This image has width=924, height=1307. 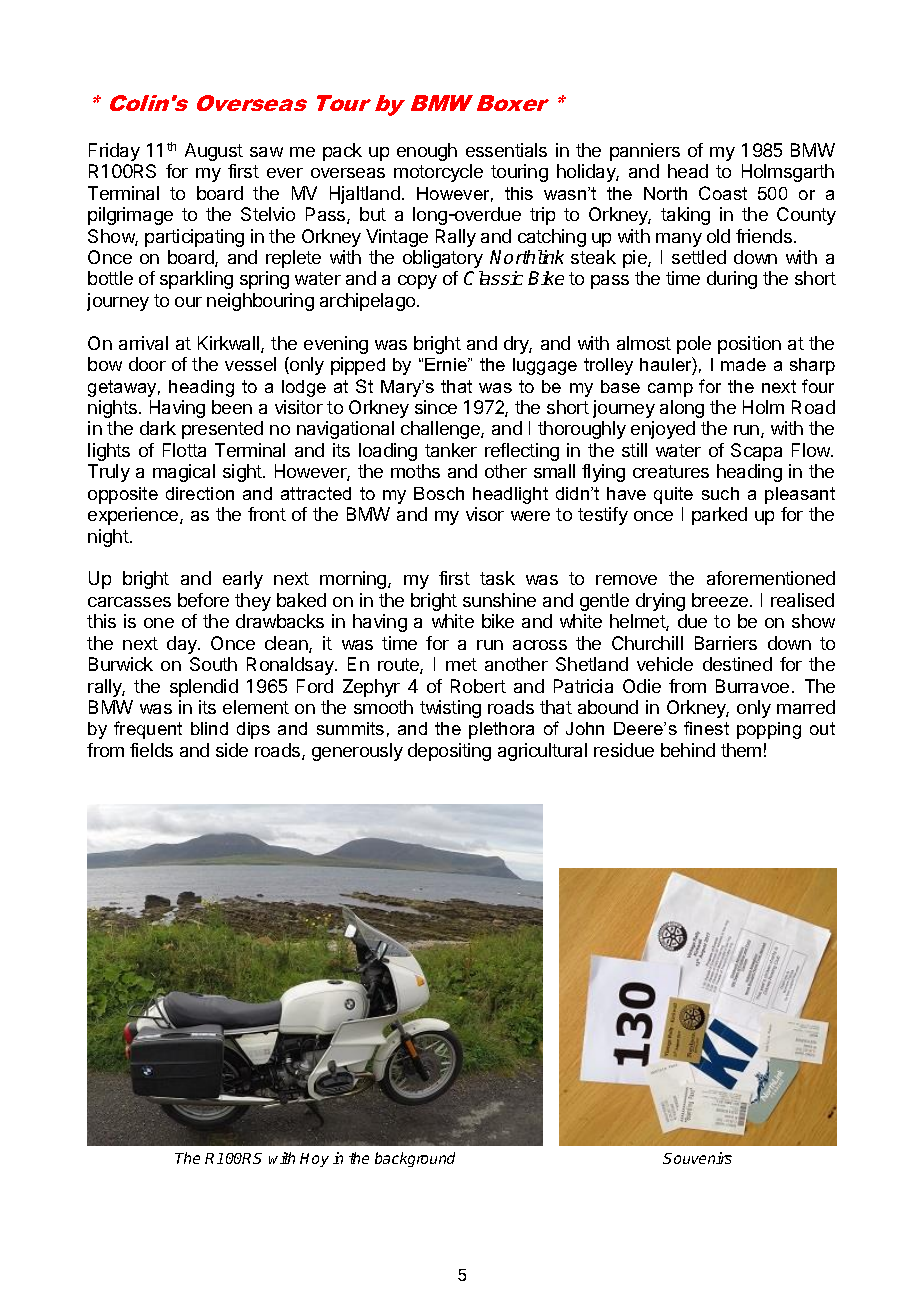 I want to click on Coast, so click(x=723, y=193).
